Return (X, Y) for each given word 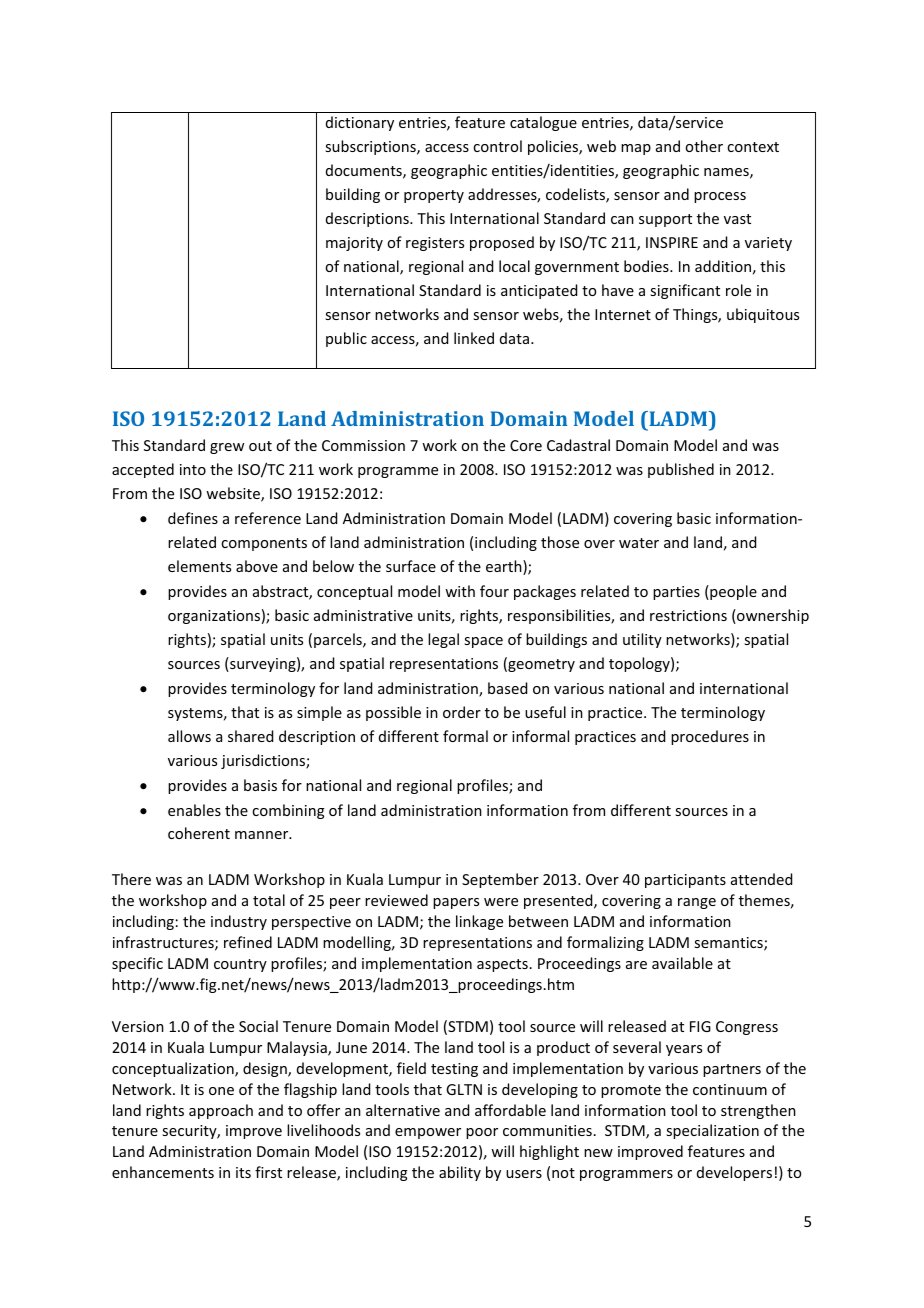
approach (221, 1111)
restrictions (688, 615)
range (697, 903)
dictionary (360, 123)
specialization (712, 1131)
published (681, 470)
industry (239, 922)
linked (474, 338)
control (497, 146)
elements (199, 566)
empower (428, 1133)
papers (456, 903)
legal (443, 640)
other (704, 146)
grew (227, 448)
